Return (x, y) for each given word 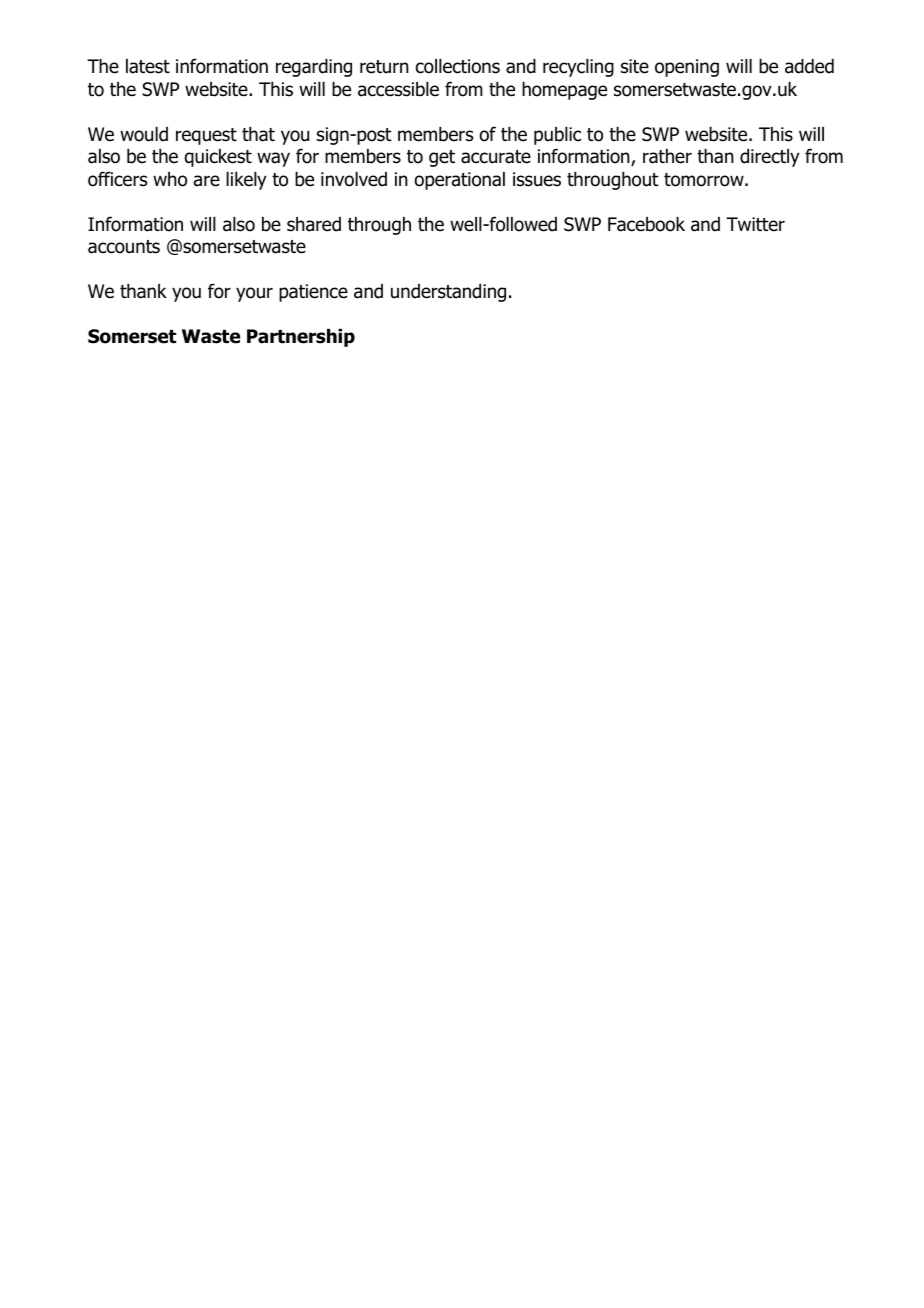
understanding (448, 293)
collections (458, 66)
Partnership (301, 338)
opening (687, 68)
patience (313, 293)
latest (148, 66)
